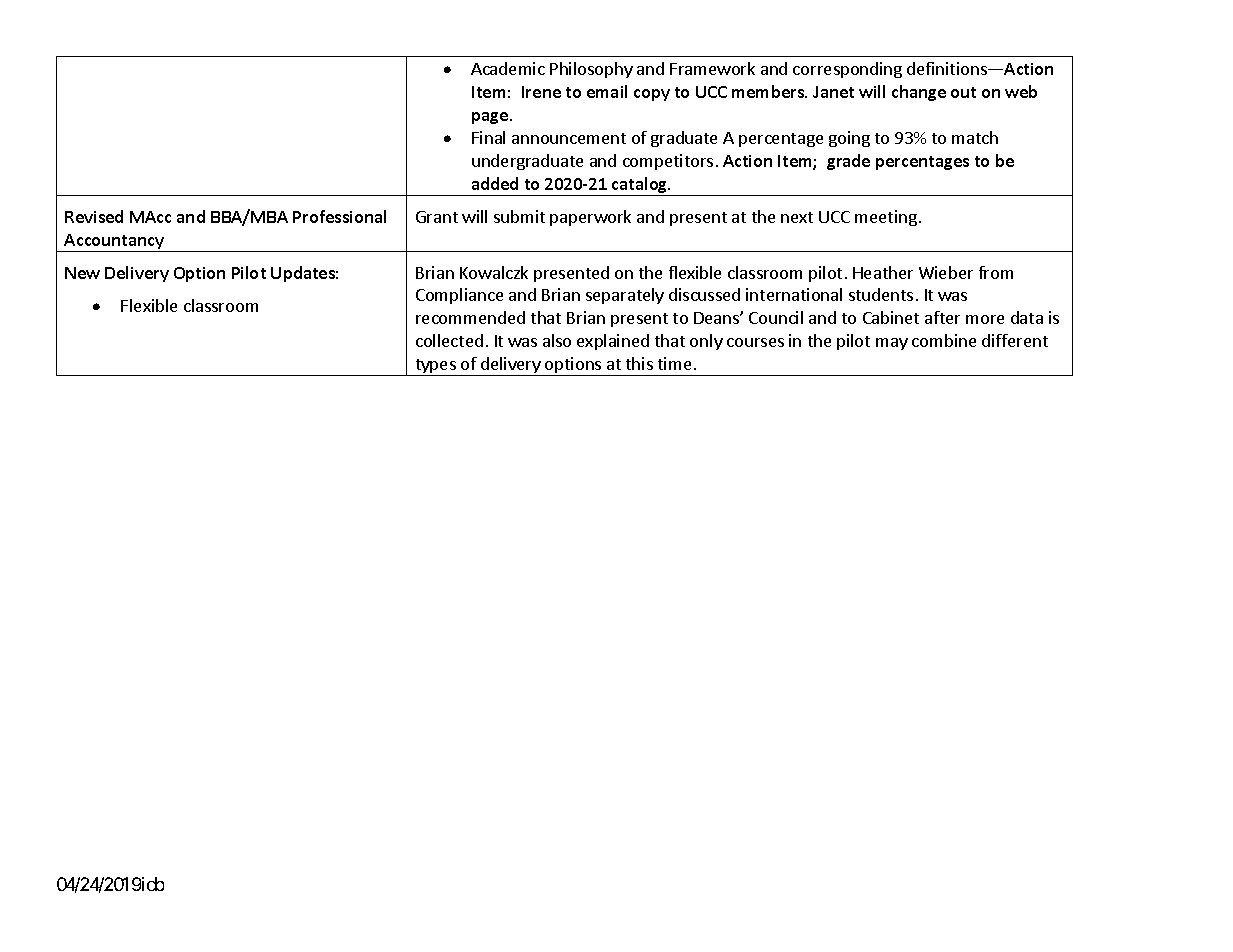  I want to click on Final, so click(488, 137).
